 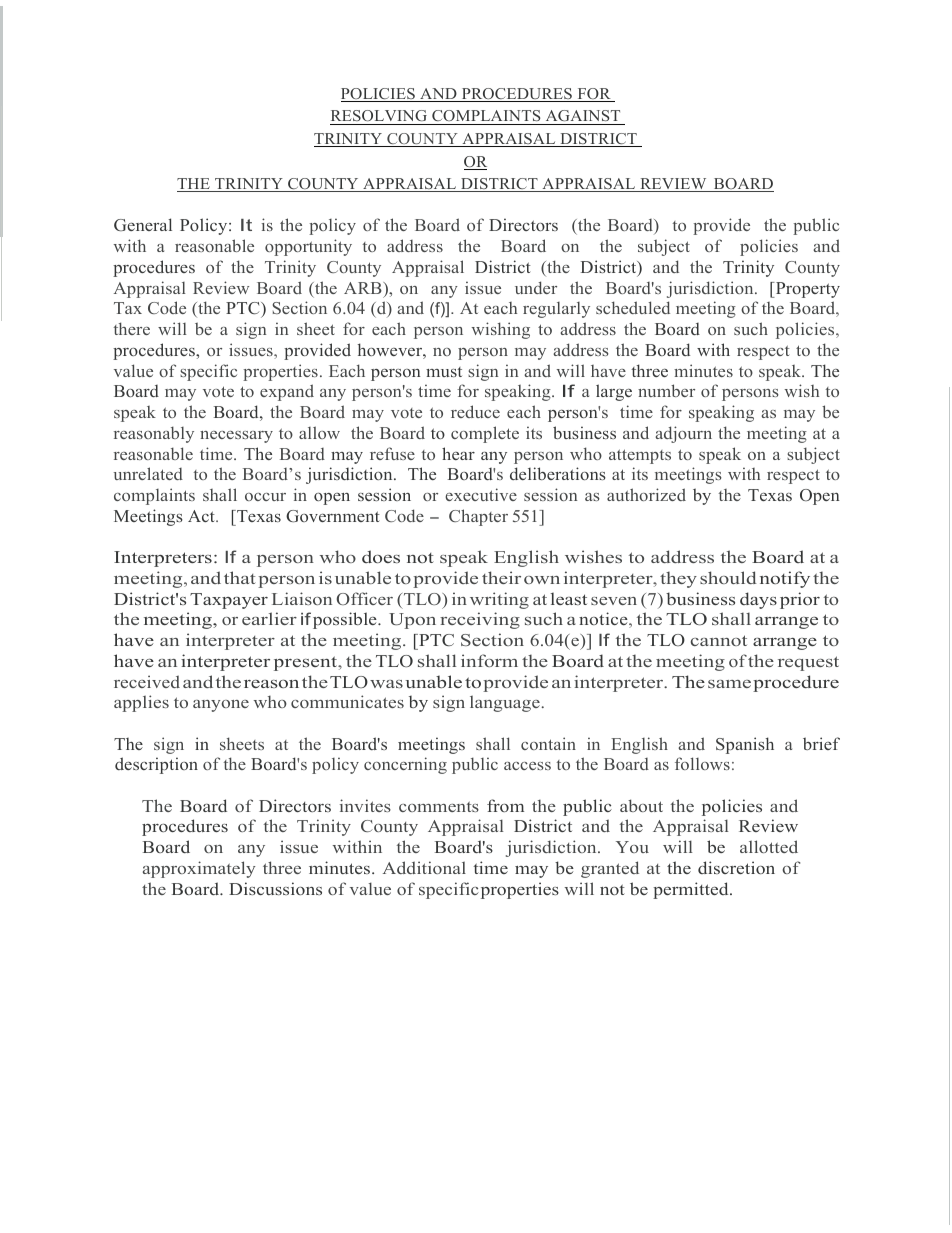 What do you see at coordinates (536, 287) in the screenshot?
I see `under` at bounding box center [536, 287].
